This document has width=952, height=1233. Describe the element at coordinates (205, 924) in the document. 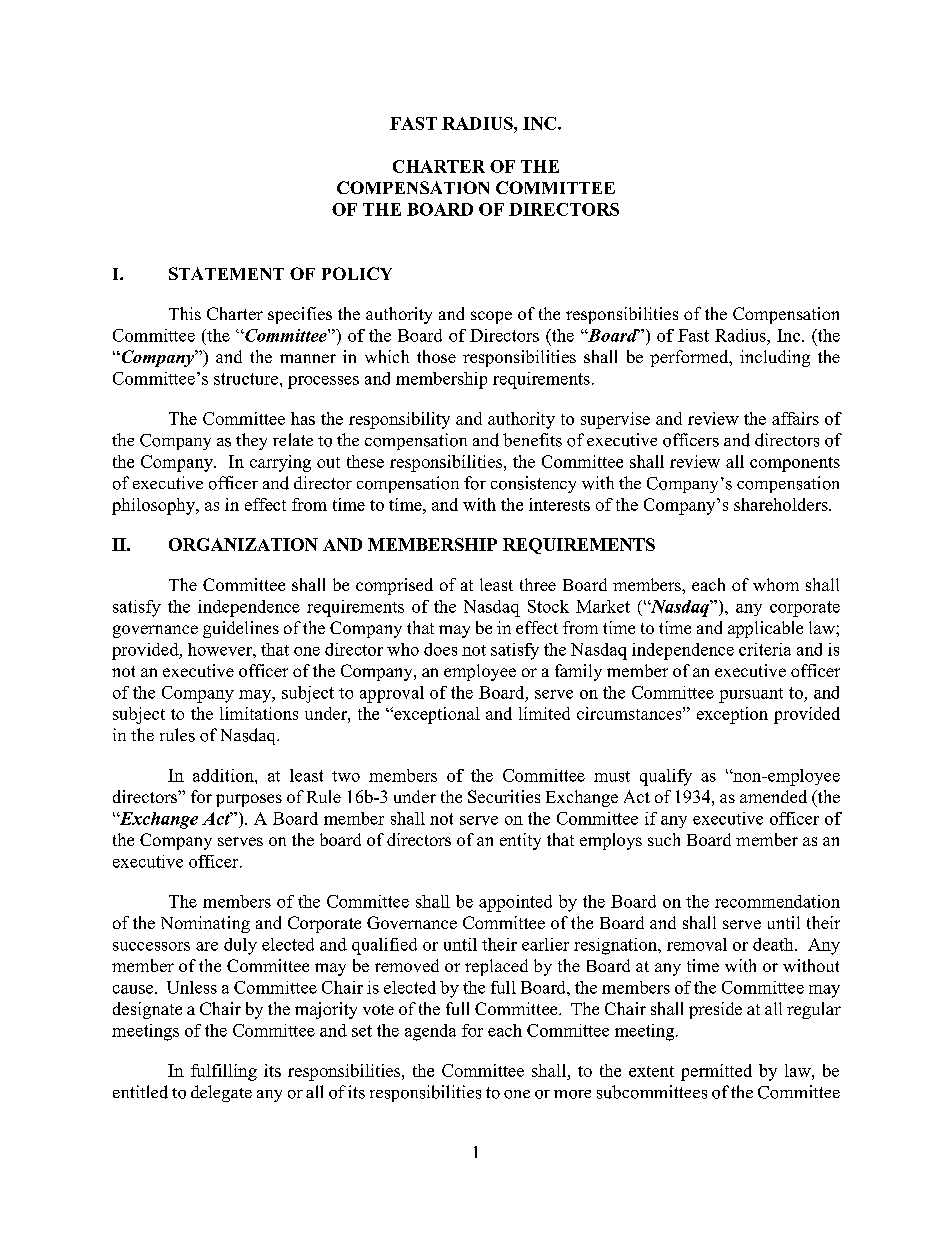

I see `Nominating` at that location.
